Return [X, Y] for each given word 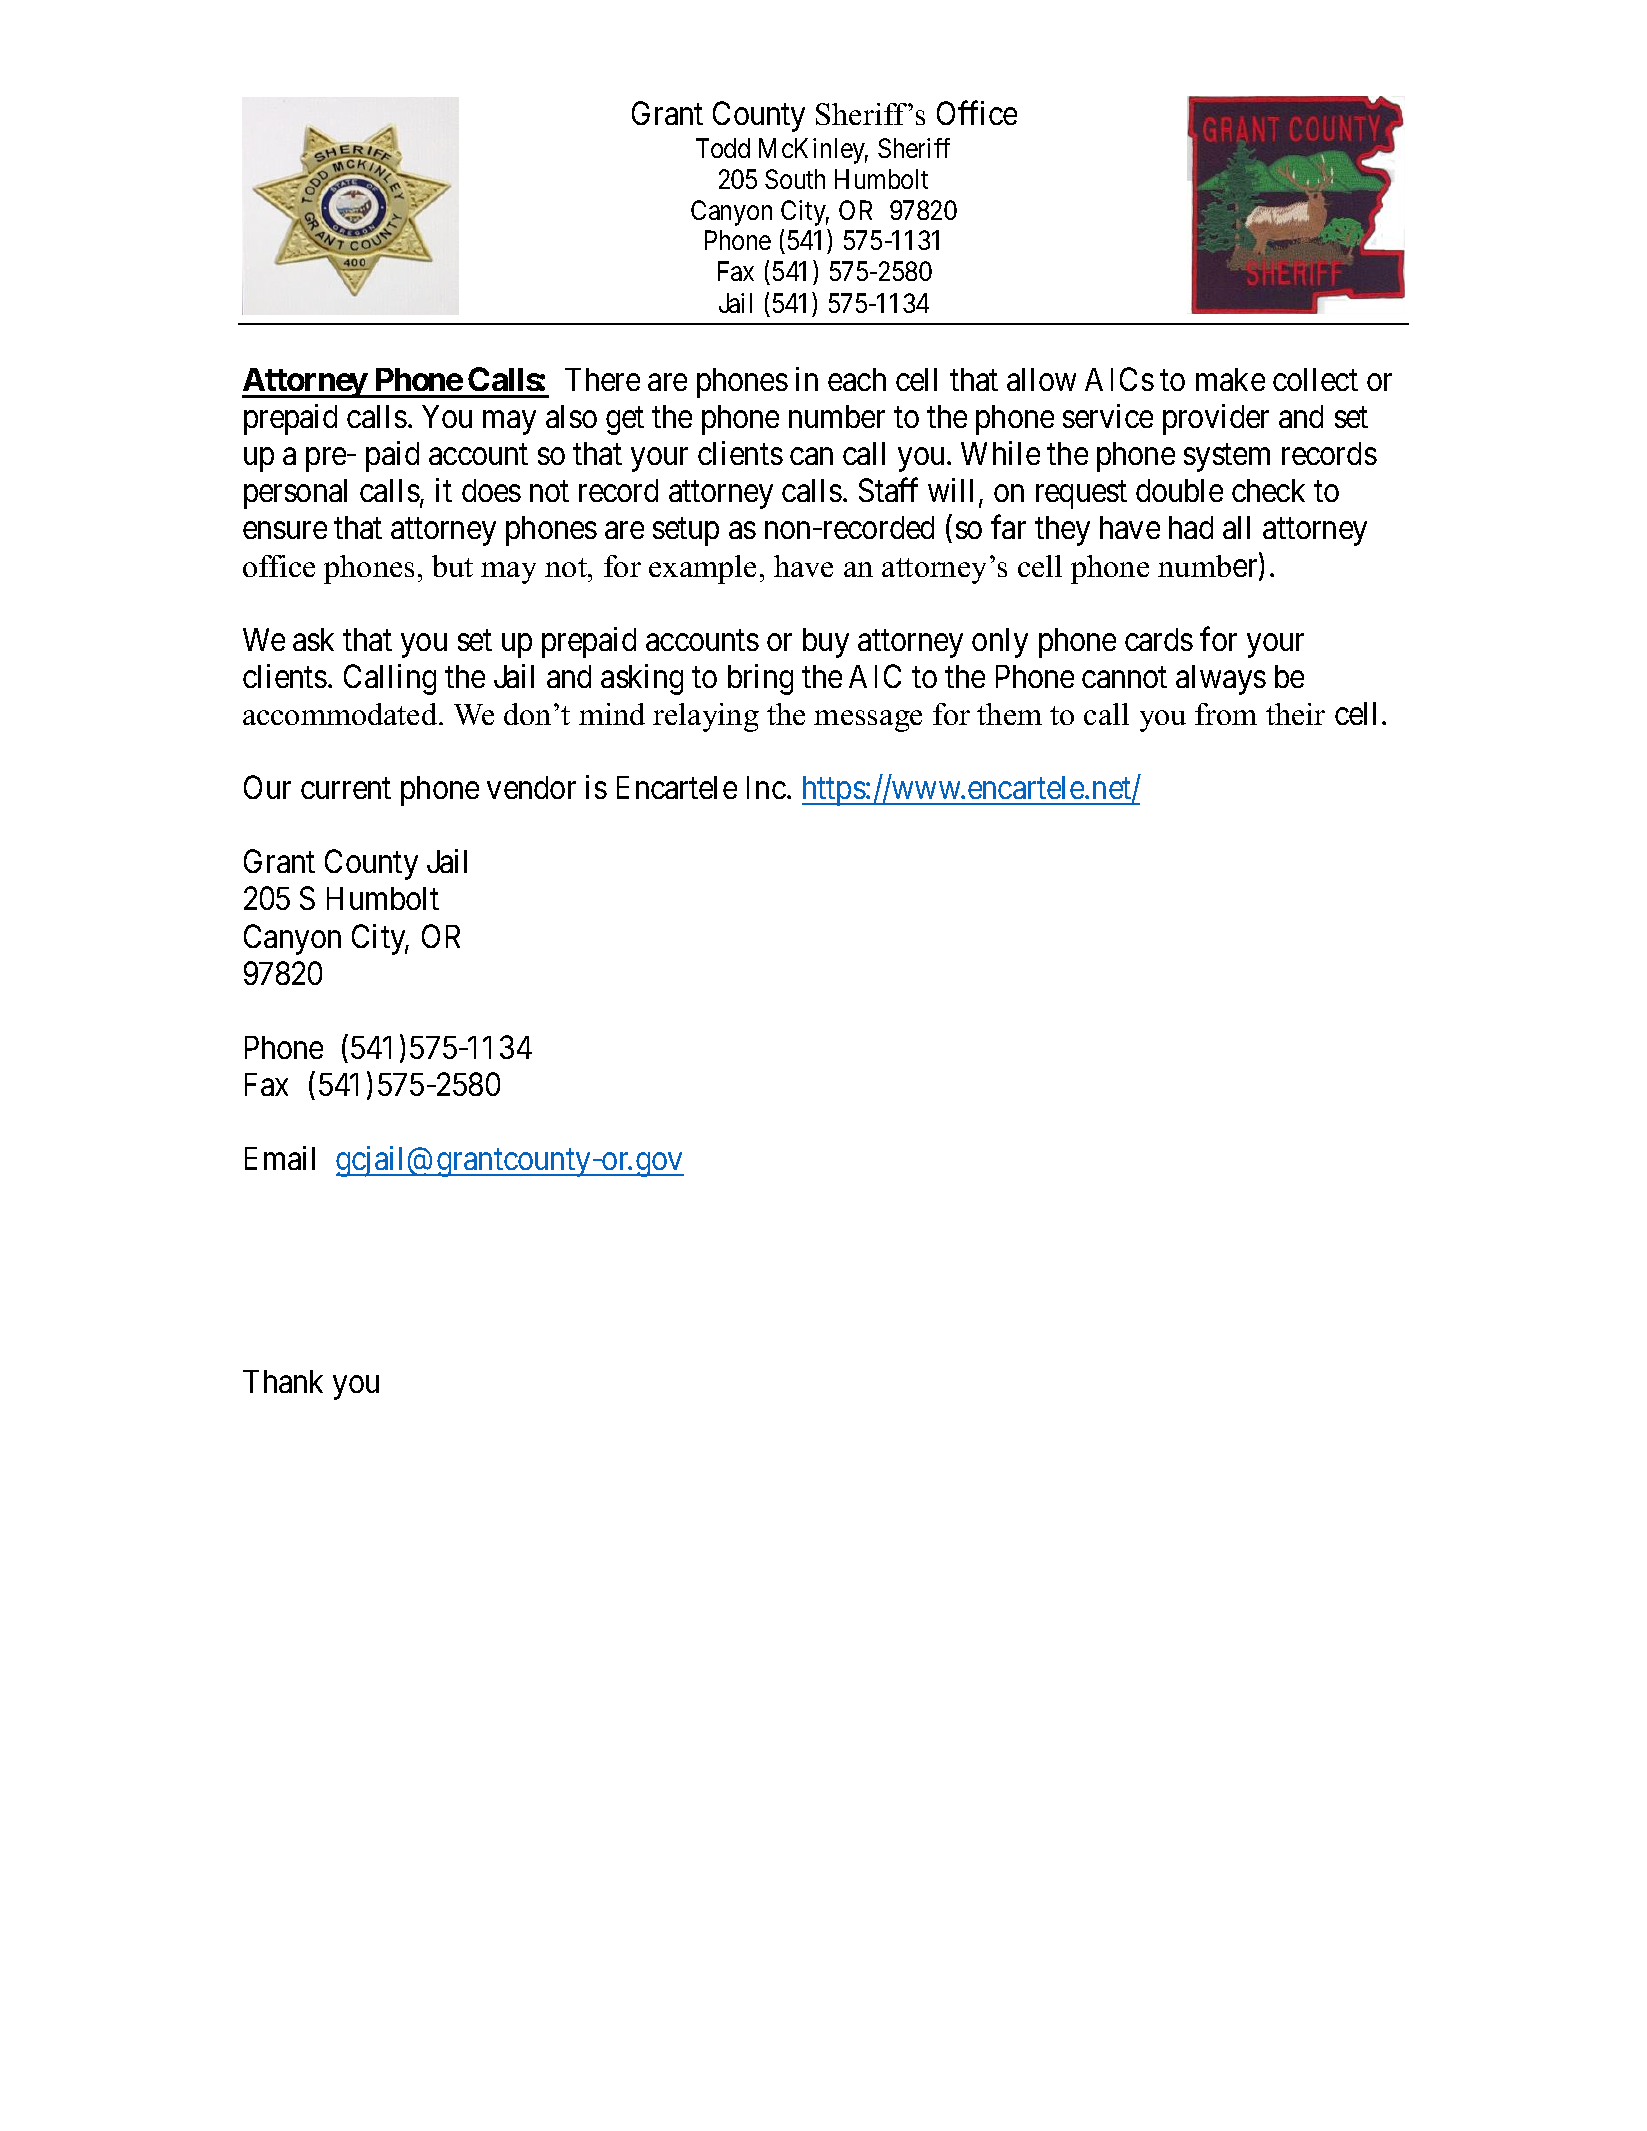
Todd [723, 148]
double [1179, 490]
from [1226, 714]
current [346, 788]
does [491, 490]
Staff [888, 490]
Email [280, 1158]
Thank [283, 1381]
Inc [766, 787]
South [795, 179]
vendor [531, 787]
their [1295, 714]
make [1230, 379]
